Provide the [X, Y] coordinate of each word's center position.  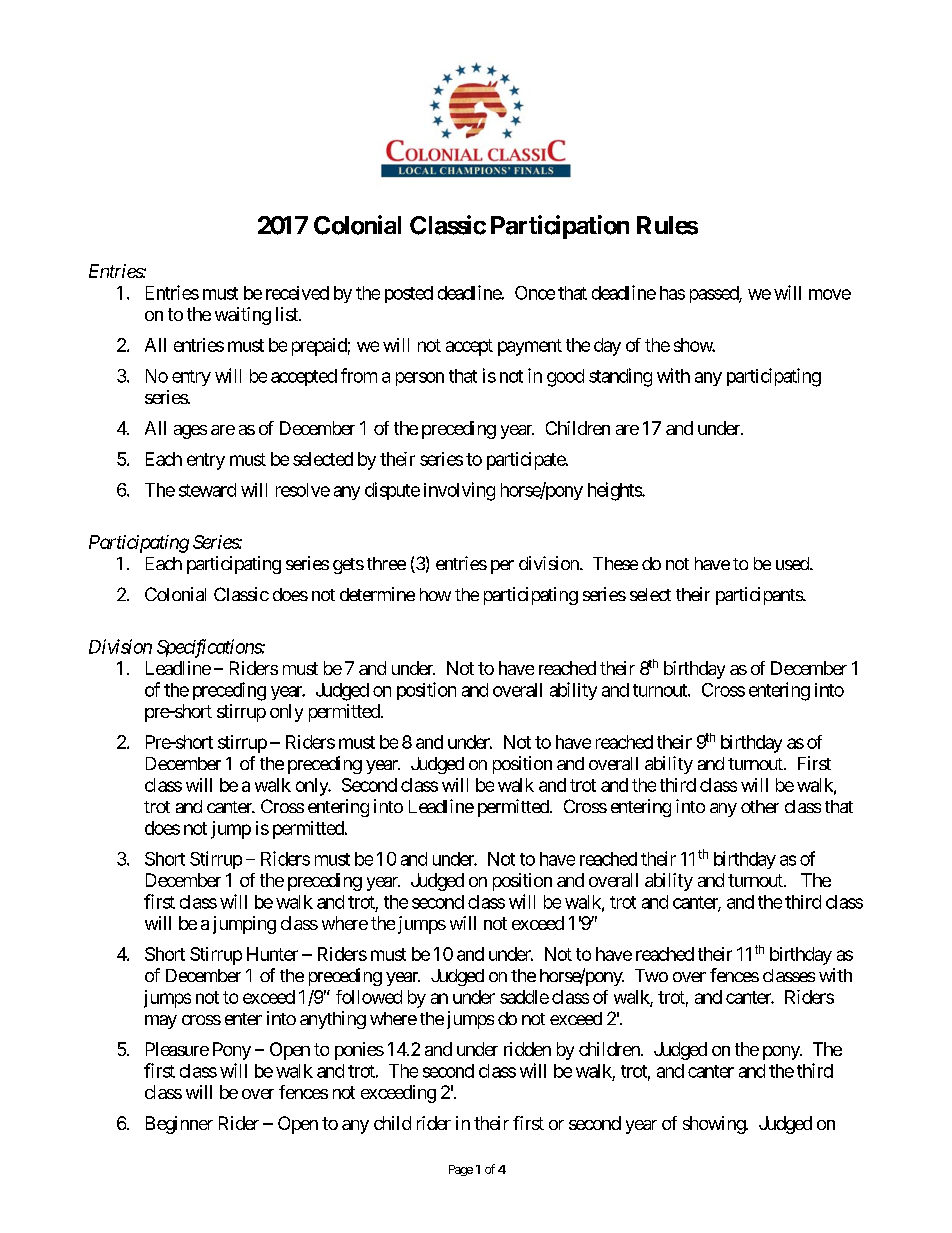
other [760, 806]
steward [207, 490]
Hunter [272, 954]
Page [461, 1170]
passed [715, 294]
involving [459, 491]
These [615, 563]
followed [369, 997]
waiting [243, 316]
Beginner [179, 1125]
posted [409, 294]
